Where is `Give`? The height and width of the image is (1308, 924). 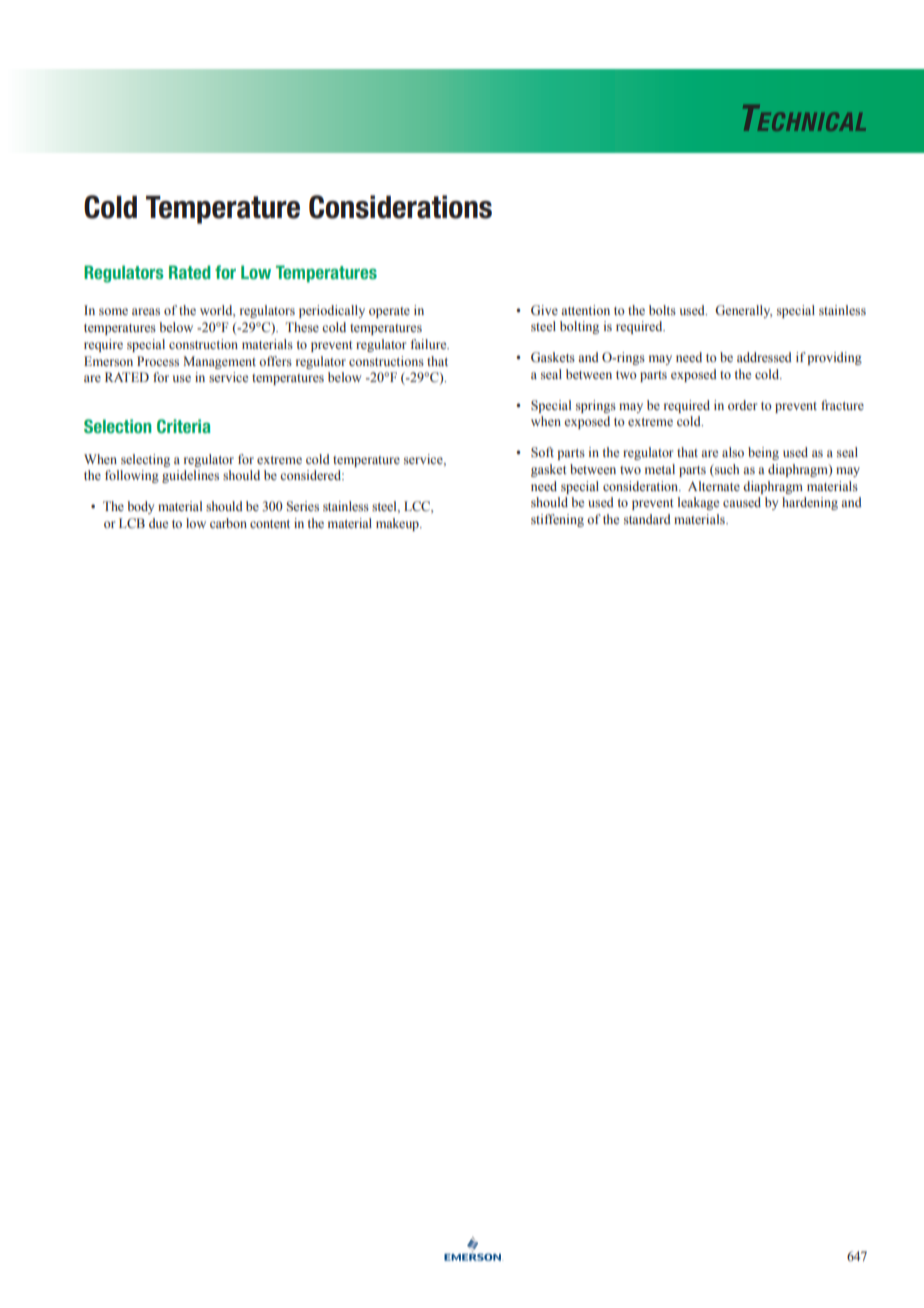 Give is located at coordinates (544, 310).
